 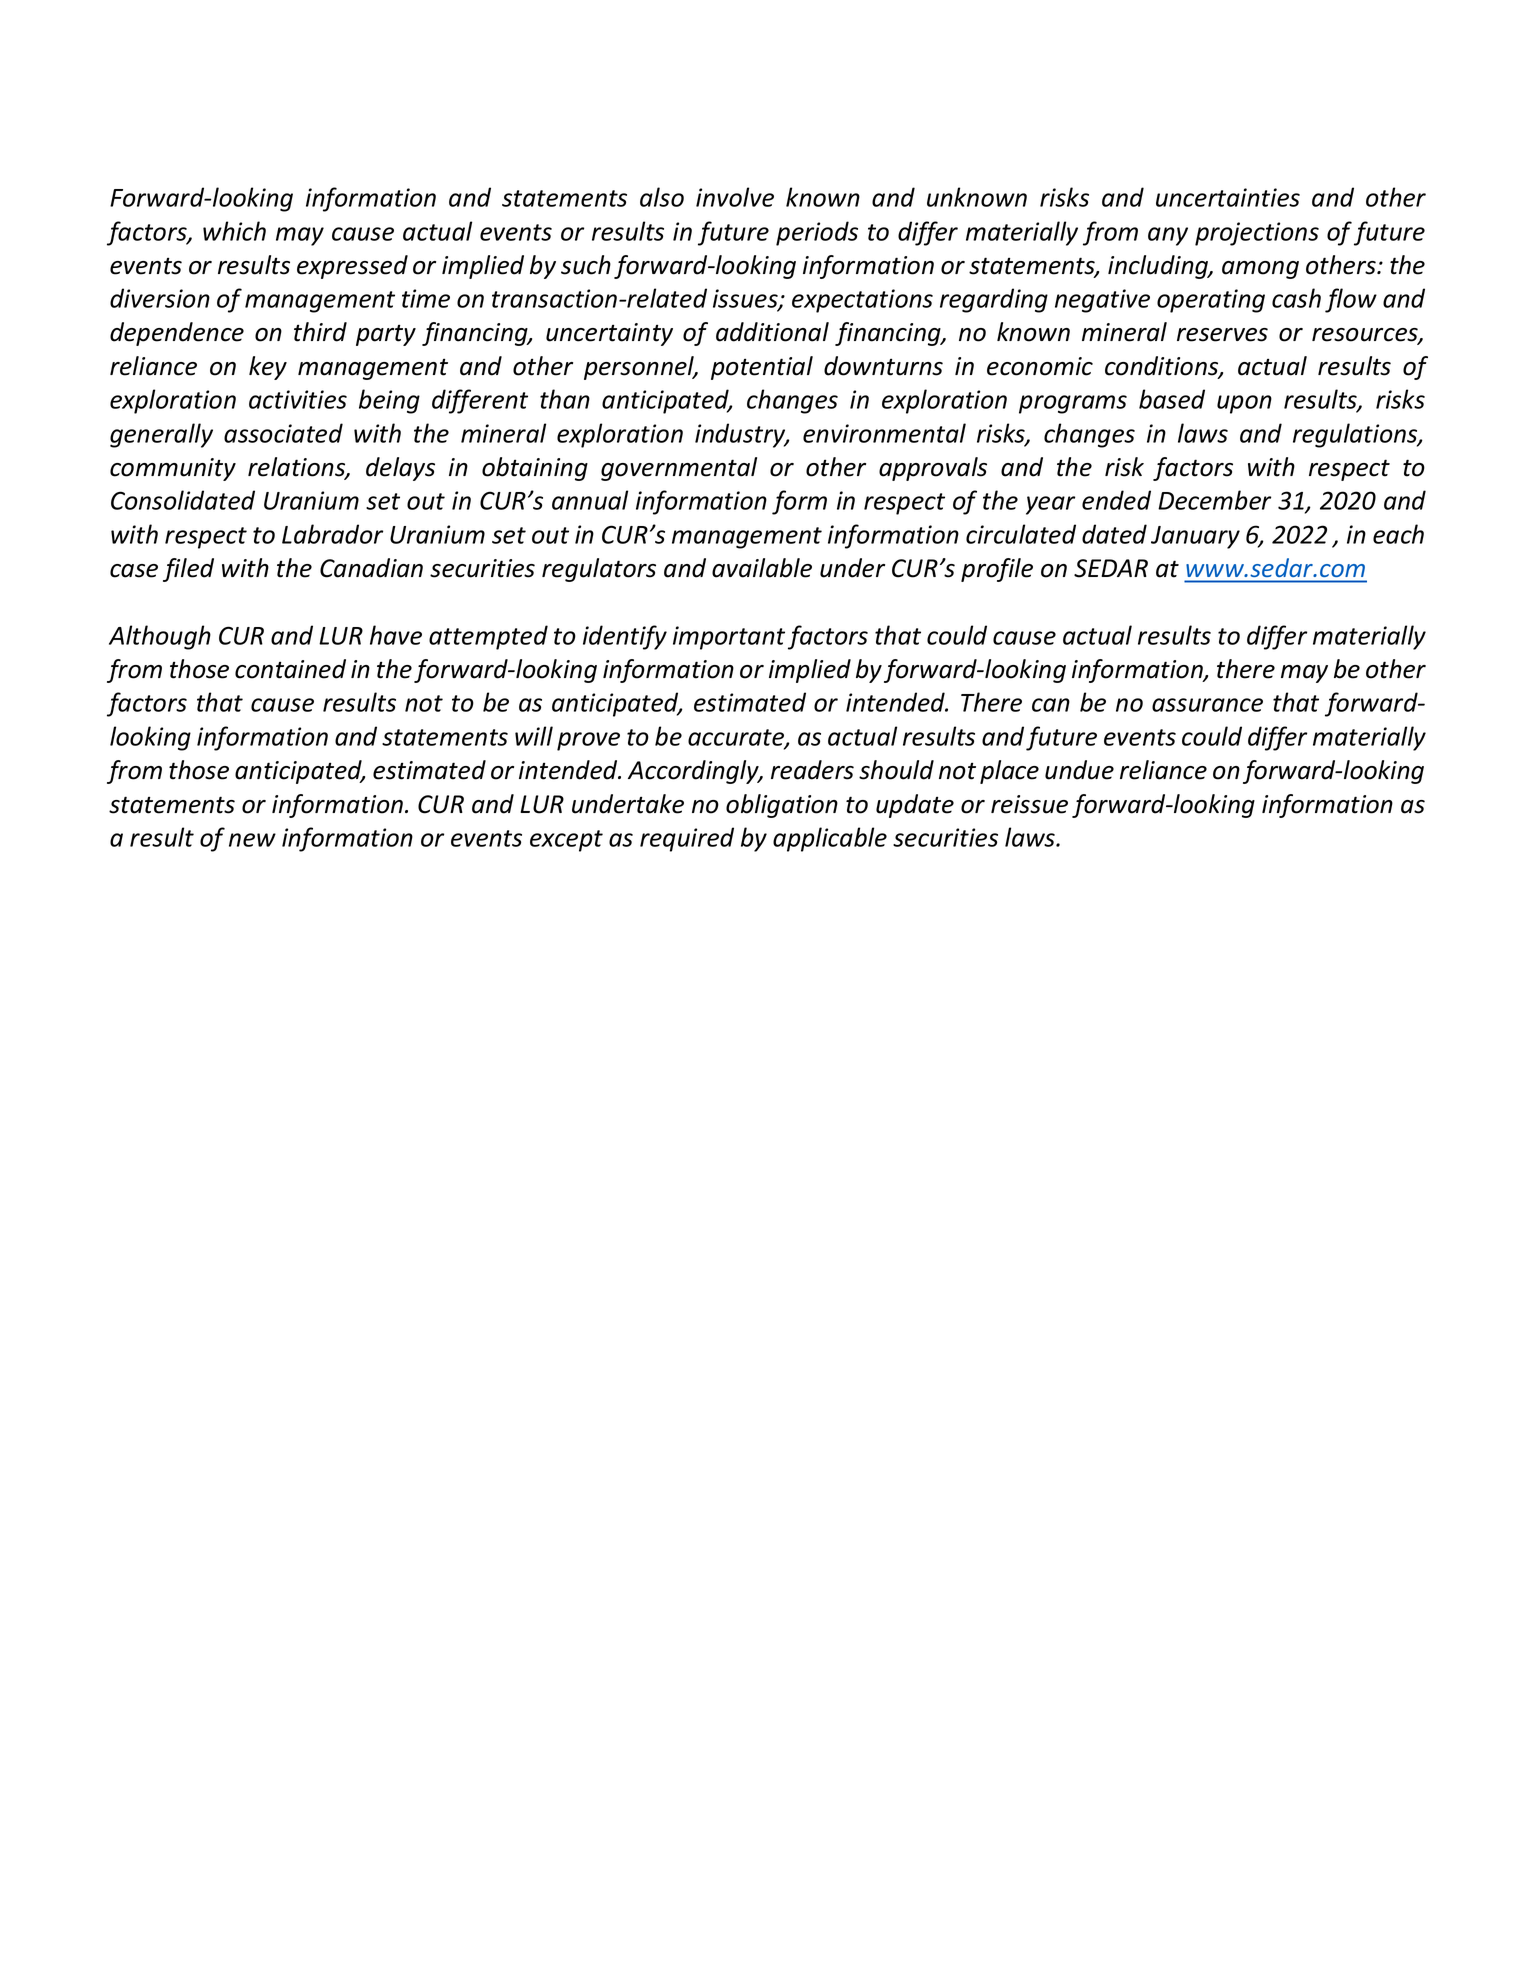 I want to click on environmental, so click(x=884, y=433).
